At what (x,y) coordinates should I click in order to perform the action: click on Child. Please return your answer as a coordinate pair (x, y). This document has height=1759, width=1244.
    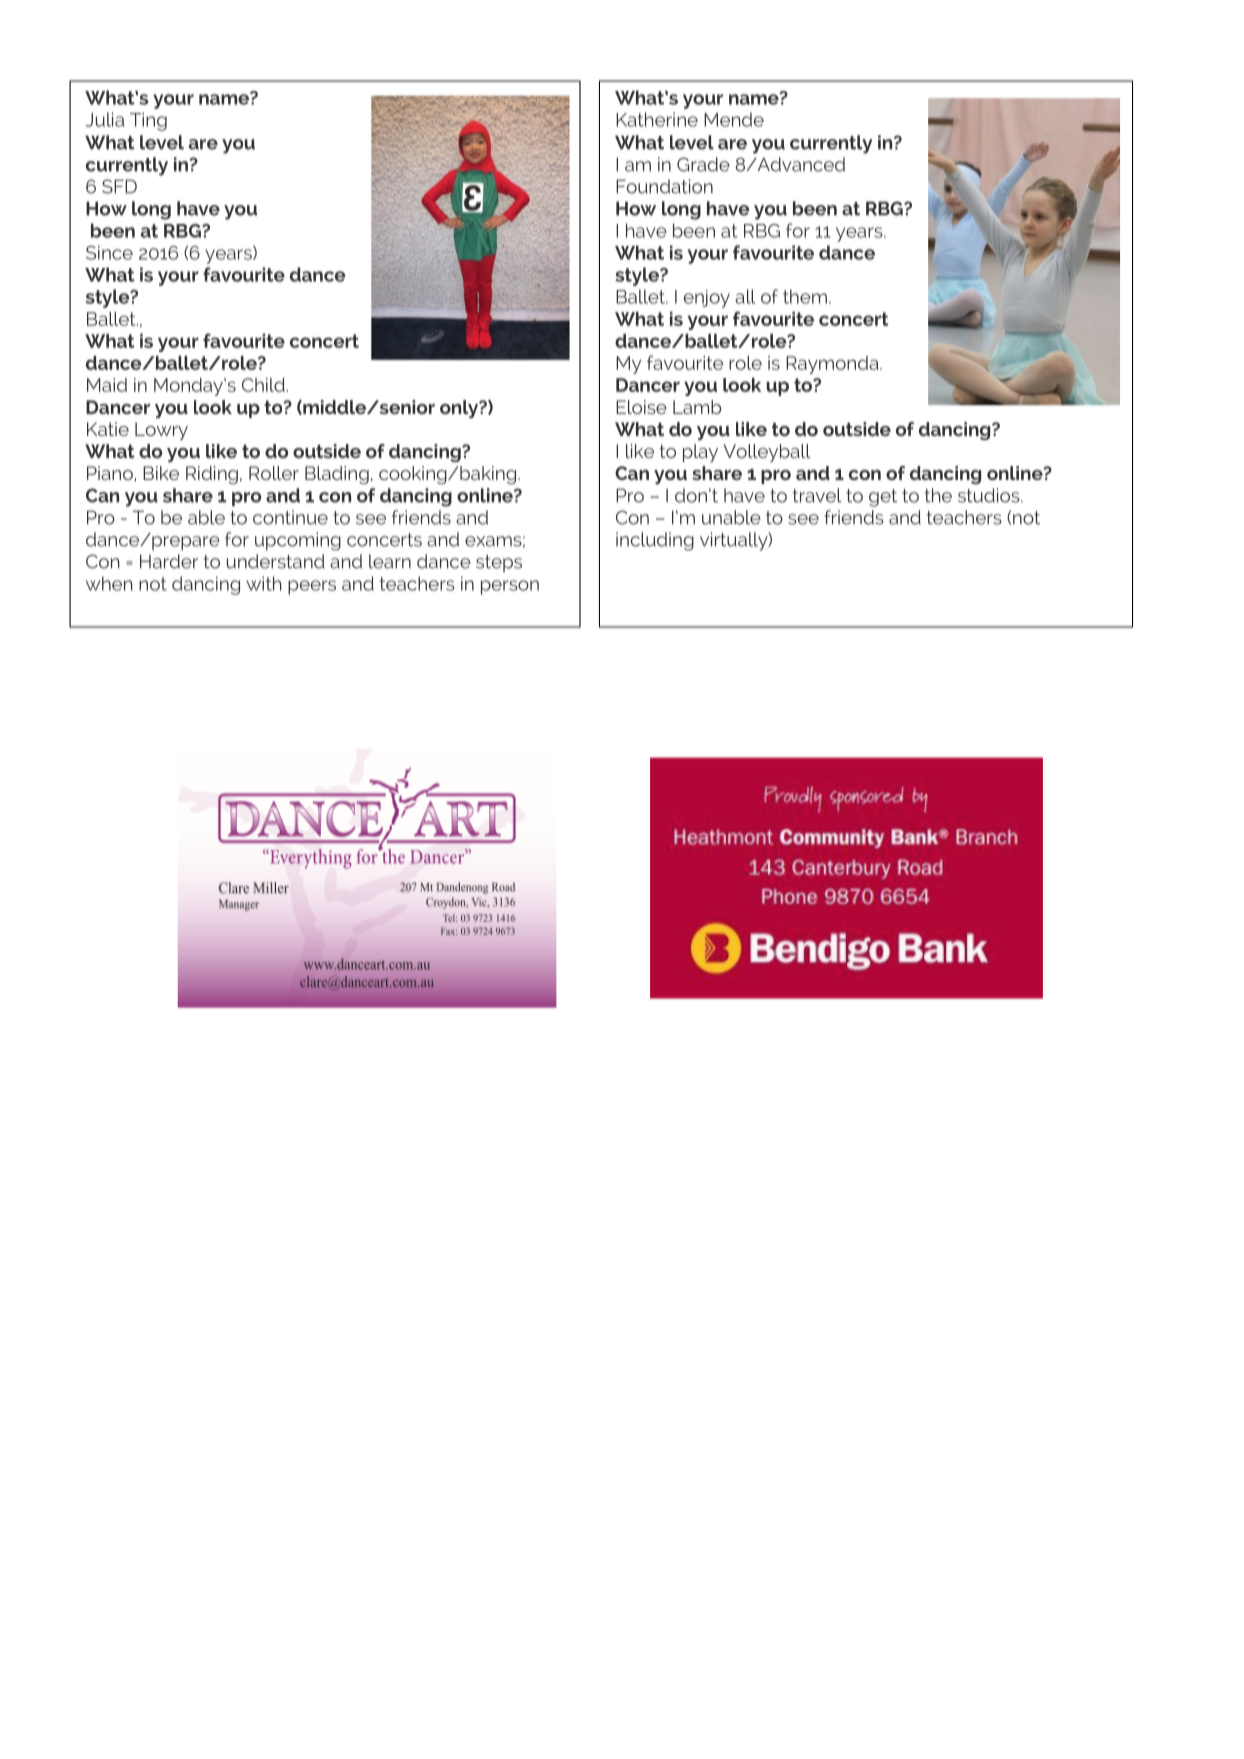
    Looking at the image, I should click on (264, 385).
